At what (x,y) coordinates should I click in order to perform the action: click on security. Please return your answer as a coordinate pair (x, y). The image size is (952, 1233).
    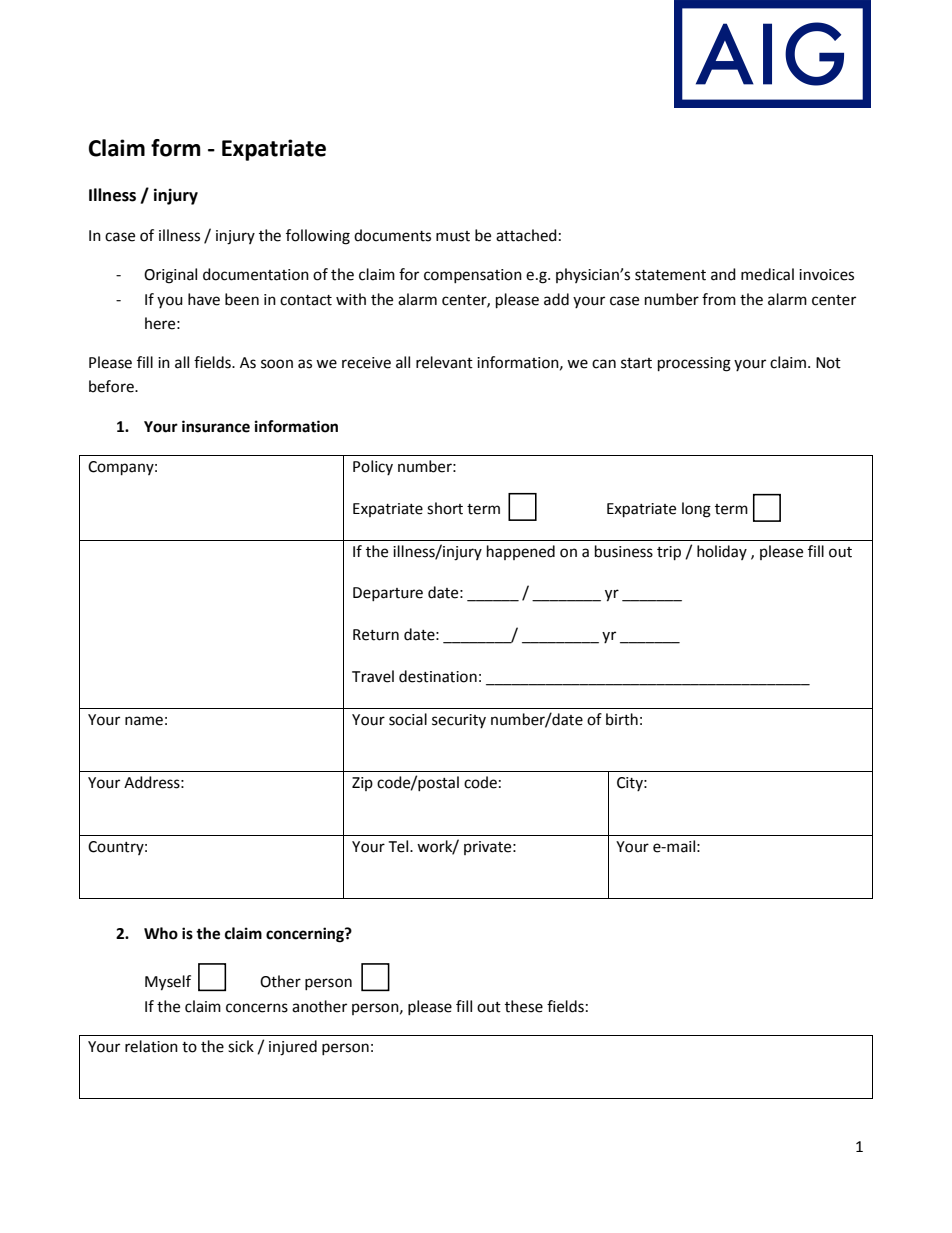
    Looking at the image, I should click on (459, 721).
